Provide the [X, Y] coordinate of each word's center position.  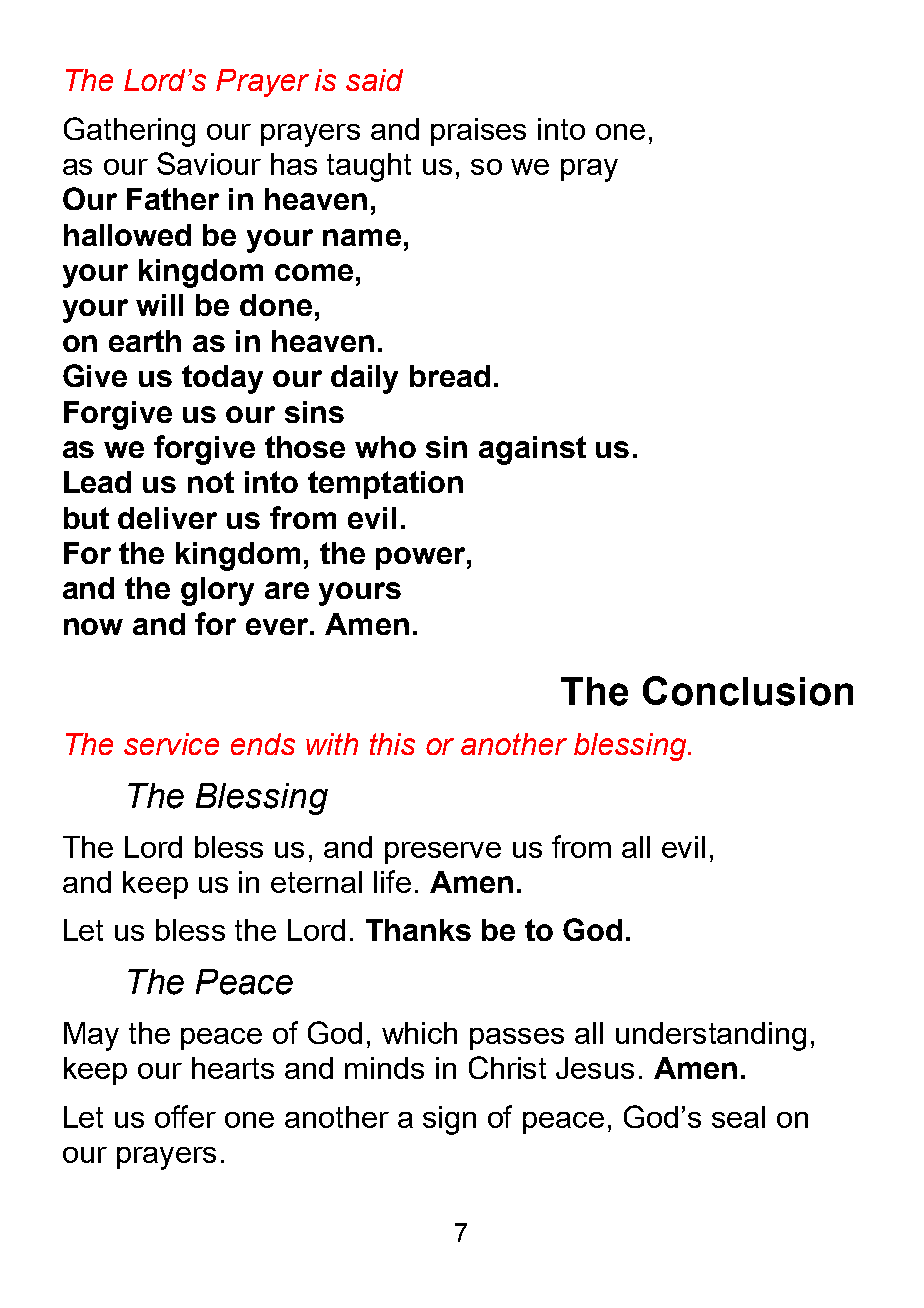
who [385, 447]
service [171, 744]
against [532, 450]
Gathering [129, 132]
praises [478, 132]
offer [185, 1116]
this [392, 744]
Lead [97, 482]
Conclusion [748, 691]
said [374, 80]
